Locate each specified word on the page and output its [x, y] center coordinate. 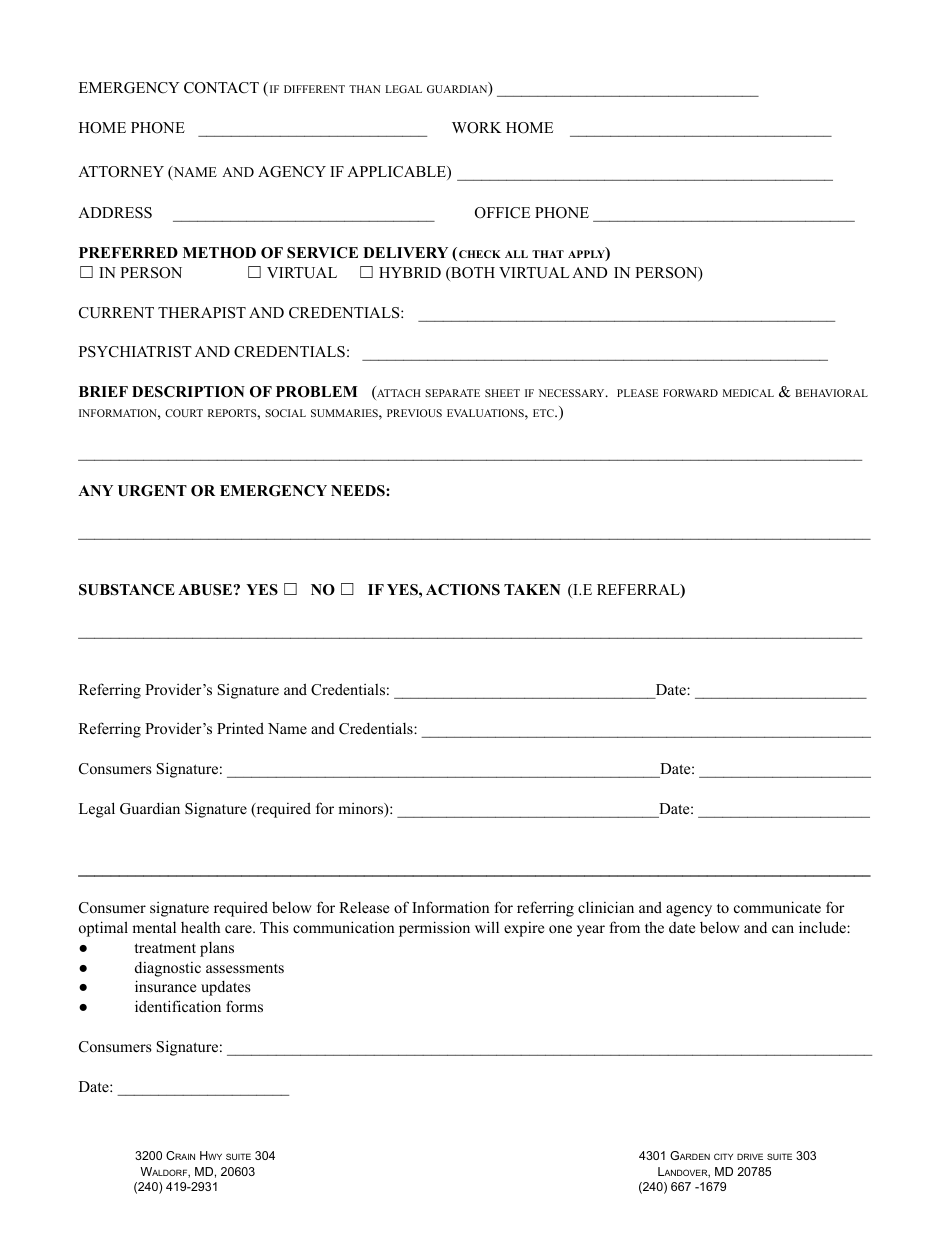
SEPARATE [452, 393]
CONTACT [221, 88]
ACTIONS [463, 590]
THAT [548, 254]
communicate [777, 907]
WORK [477, 128]
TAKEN [532, 589]
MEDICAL [748, 393]
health [200, 927]
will [487, 927]
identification [178, 1006]
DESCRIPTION [188, 392]
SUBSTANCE [127, 590]
